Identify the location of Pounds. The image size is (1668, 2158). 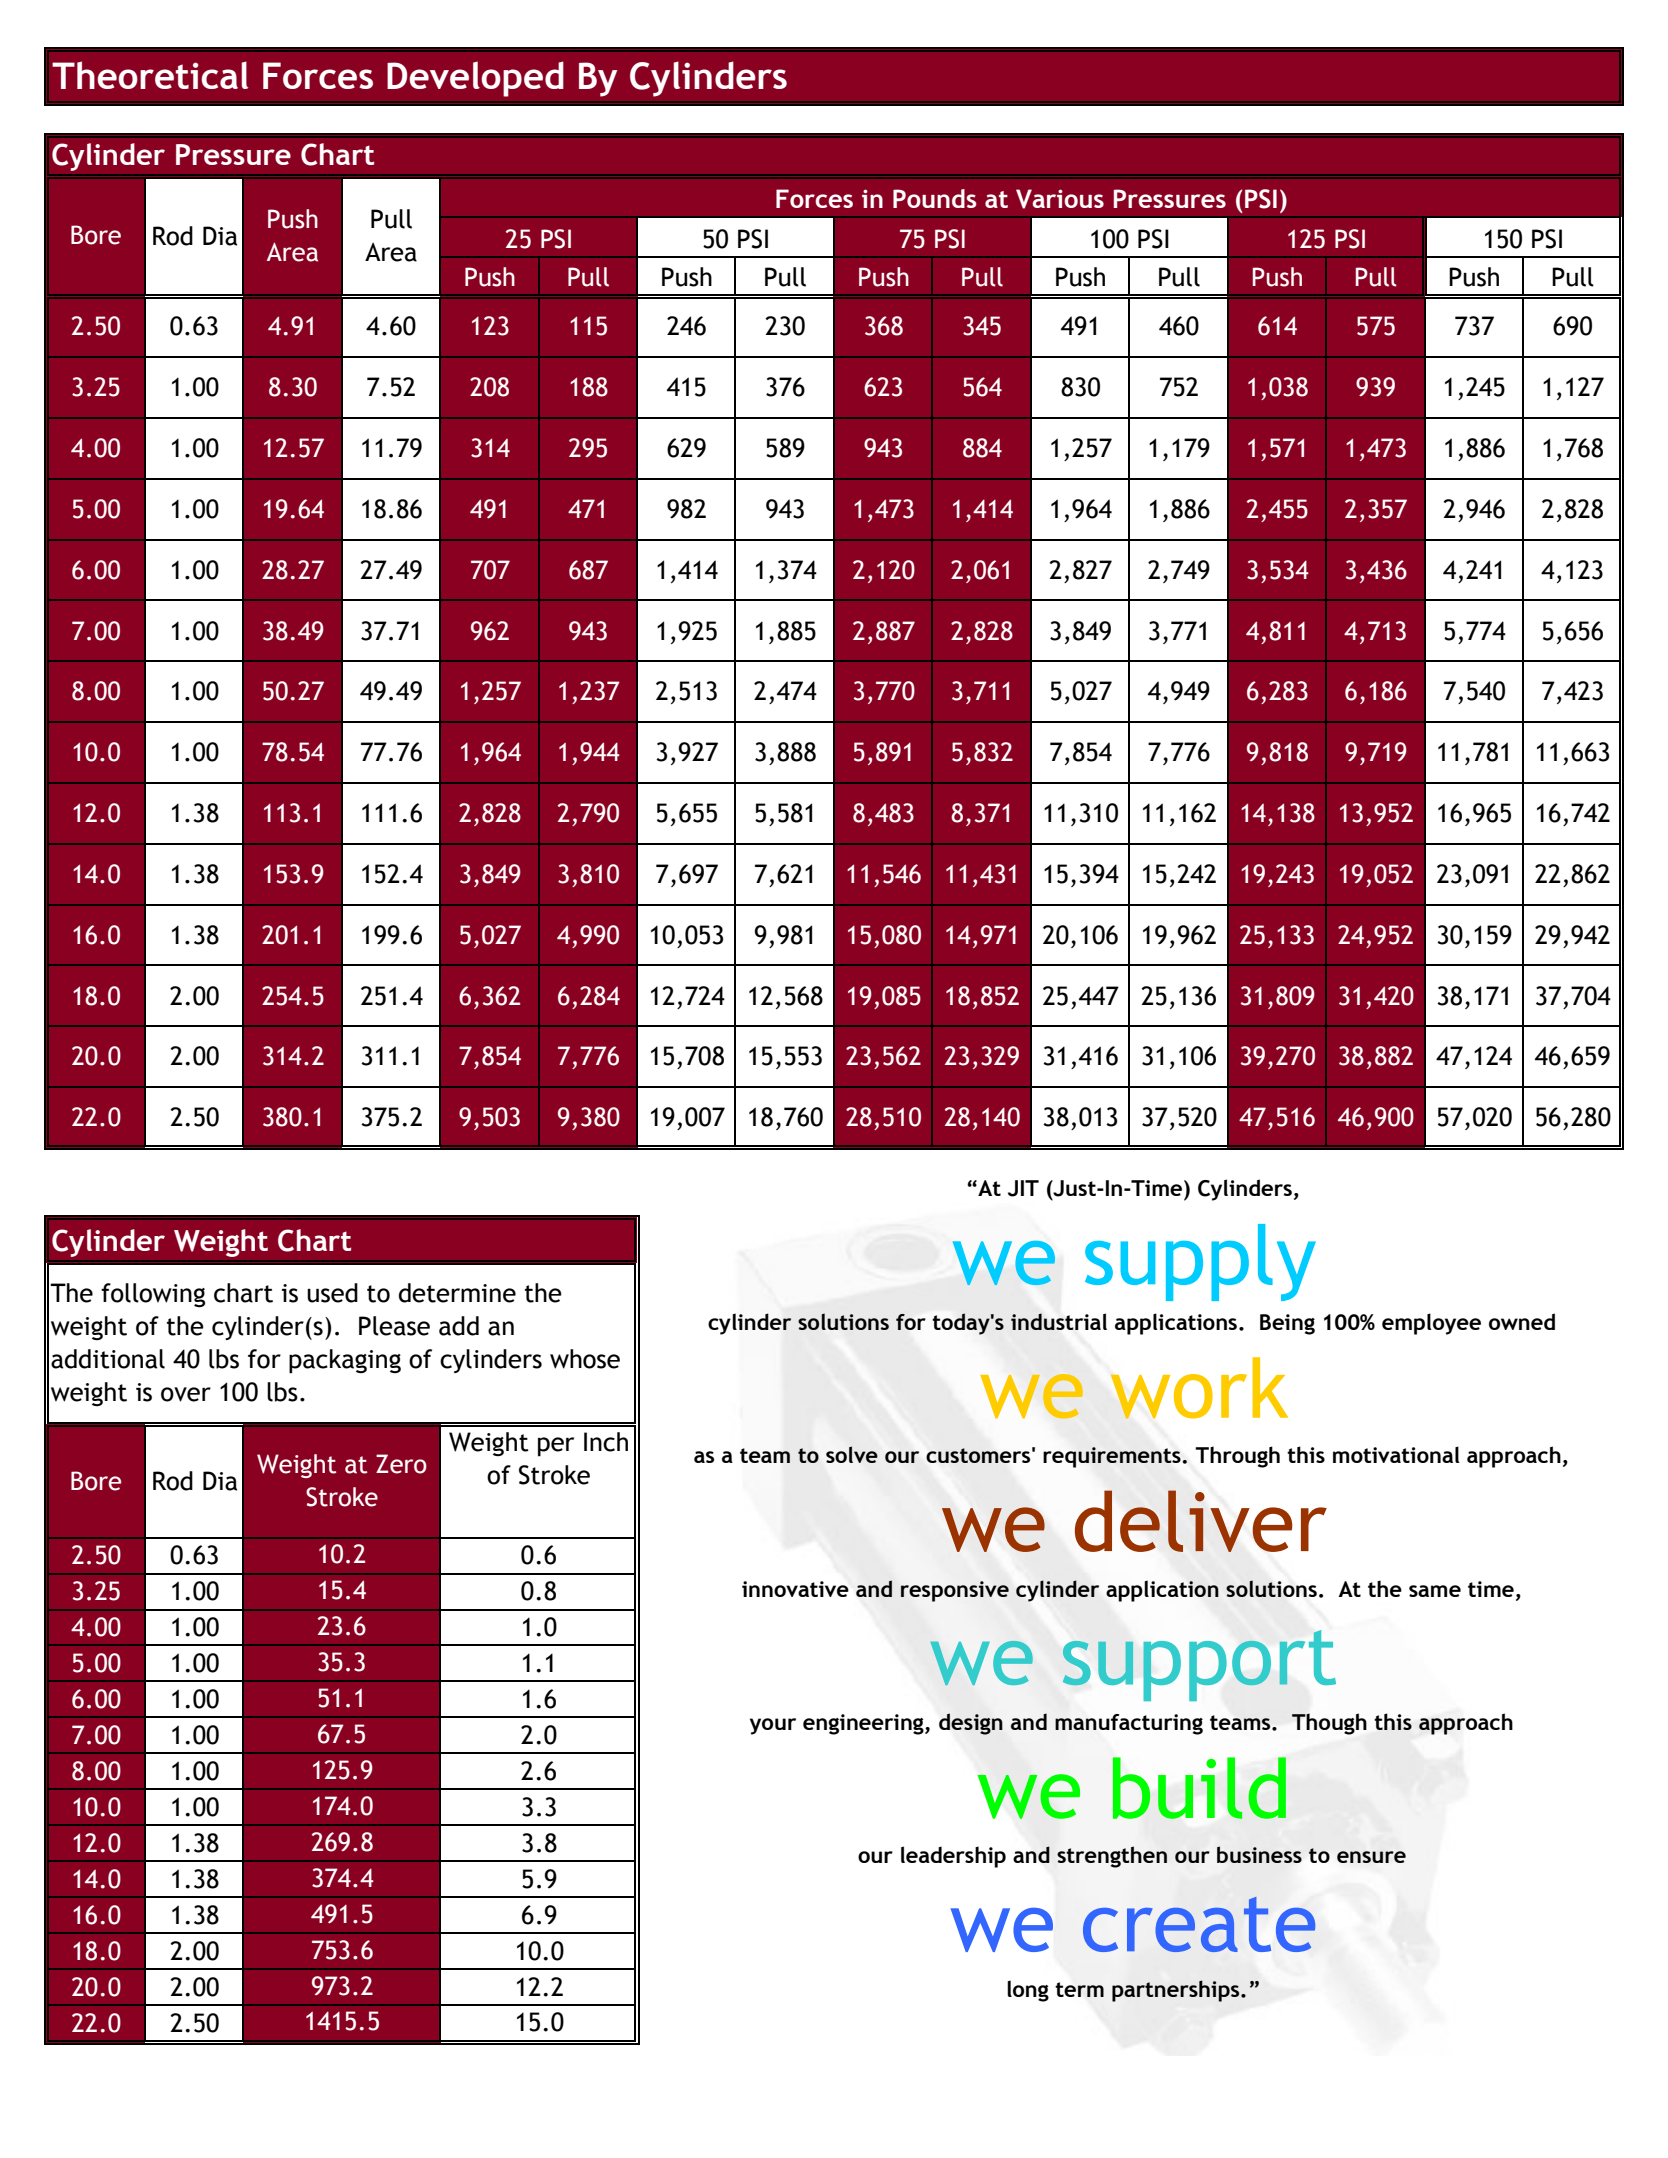
(934, 198).
